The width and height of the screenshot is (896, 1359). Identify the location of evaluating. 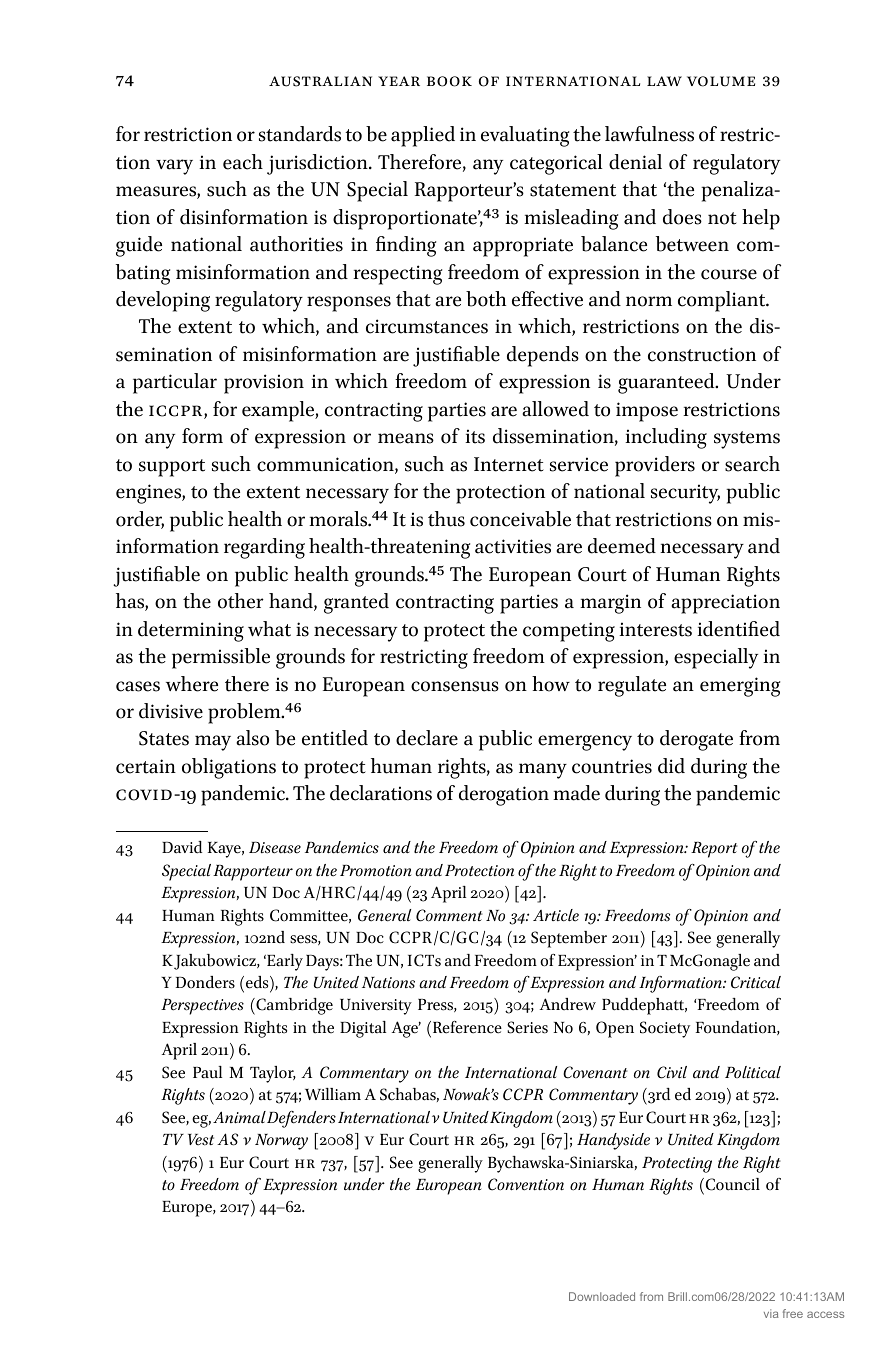
(525, 136).
